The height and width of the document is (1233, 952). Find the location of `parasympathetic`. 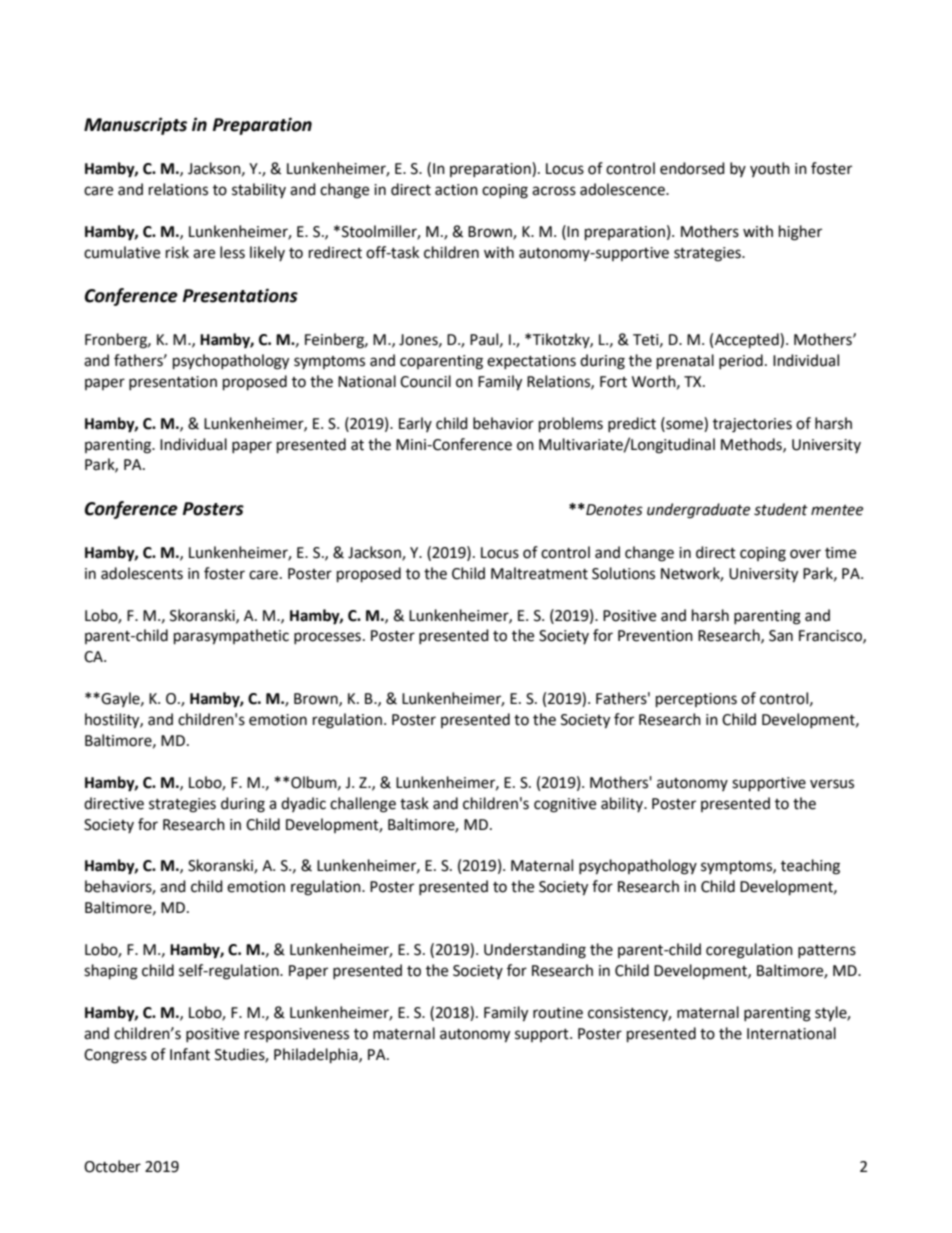

parasympathetic is located at coordinates (231, 637).
